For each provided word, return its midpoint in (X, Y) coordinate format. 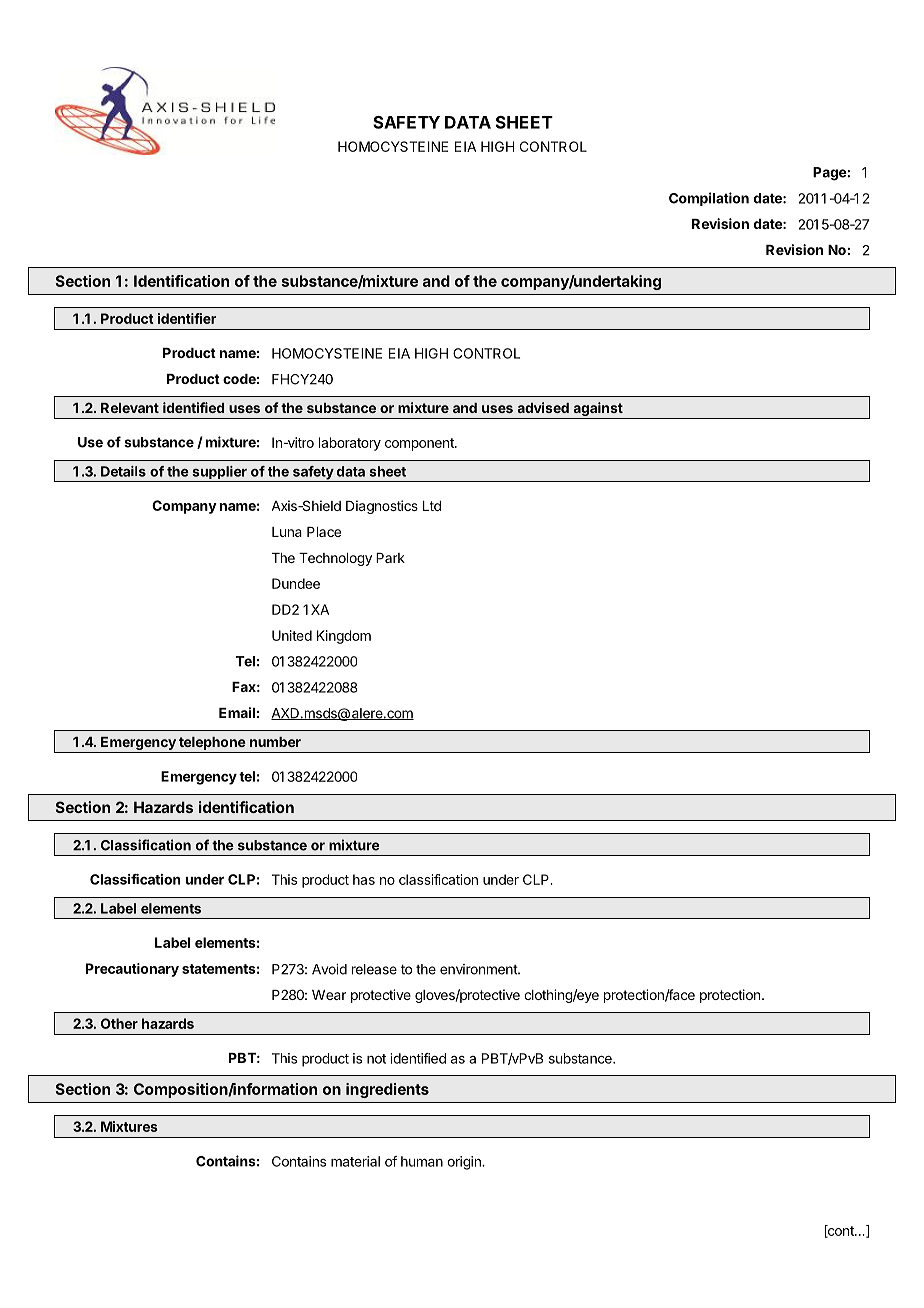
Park (390, 558)
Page (830, 174)
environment (479, 969)
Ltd (432, 506)
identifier (187, 318)
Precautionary (132, 970)
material (355, 1161)
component (420, 444)
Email (237, 712)
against (598, 410)
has (364, 879)
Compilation (709, 199)
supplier (219, 474)
